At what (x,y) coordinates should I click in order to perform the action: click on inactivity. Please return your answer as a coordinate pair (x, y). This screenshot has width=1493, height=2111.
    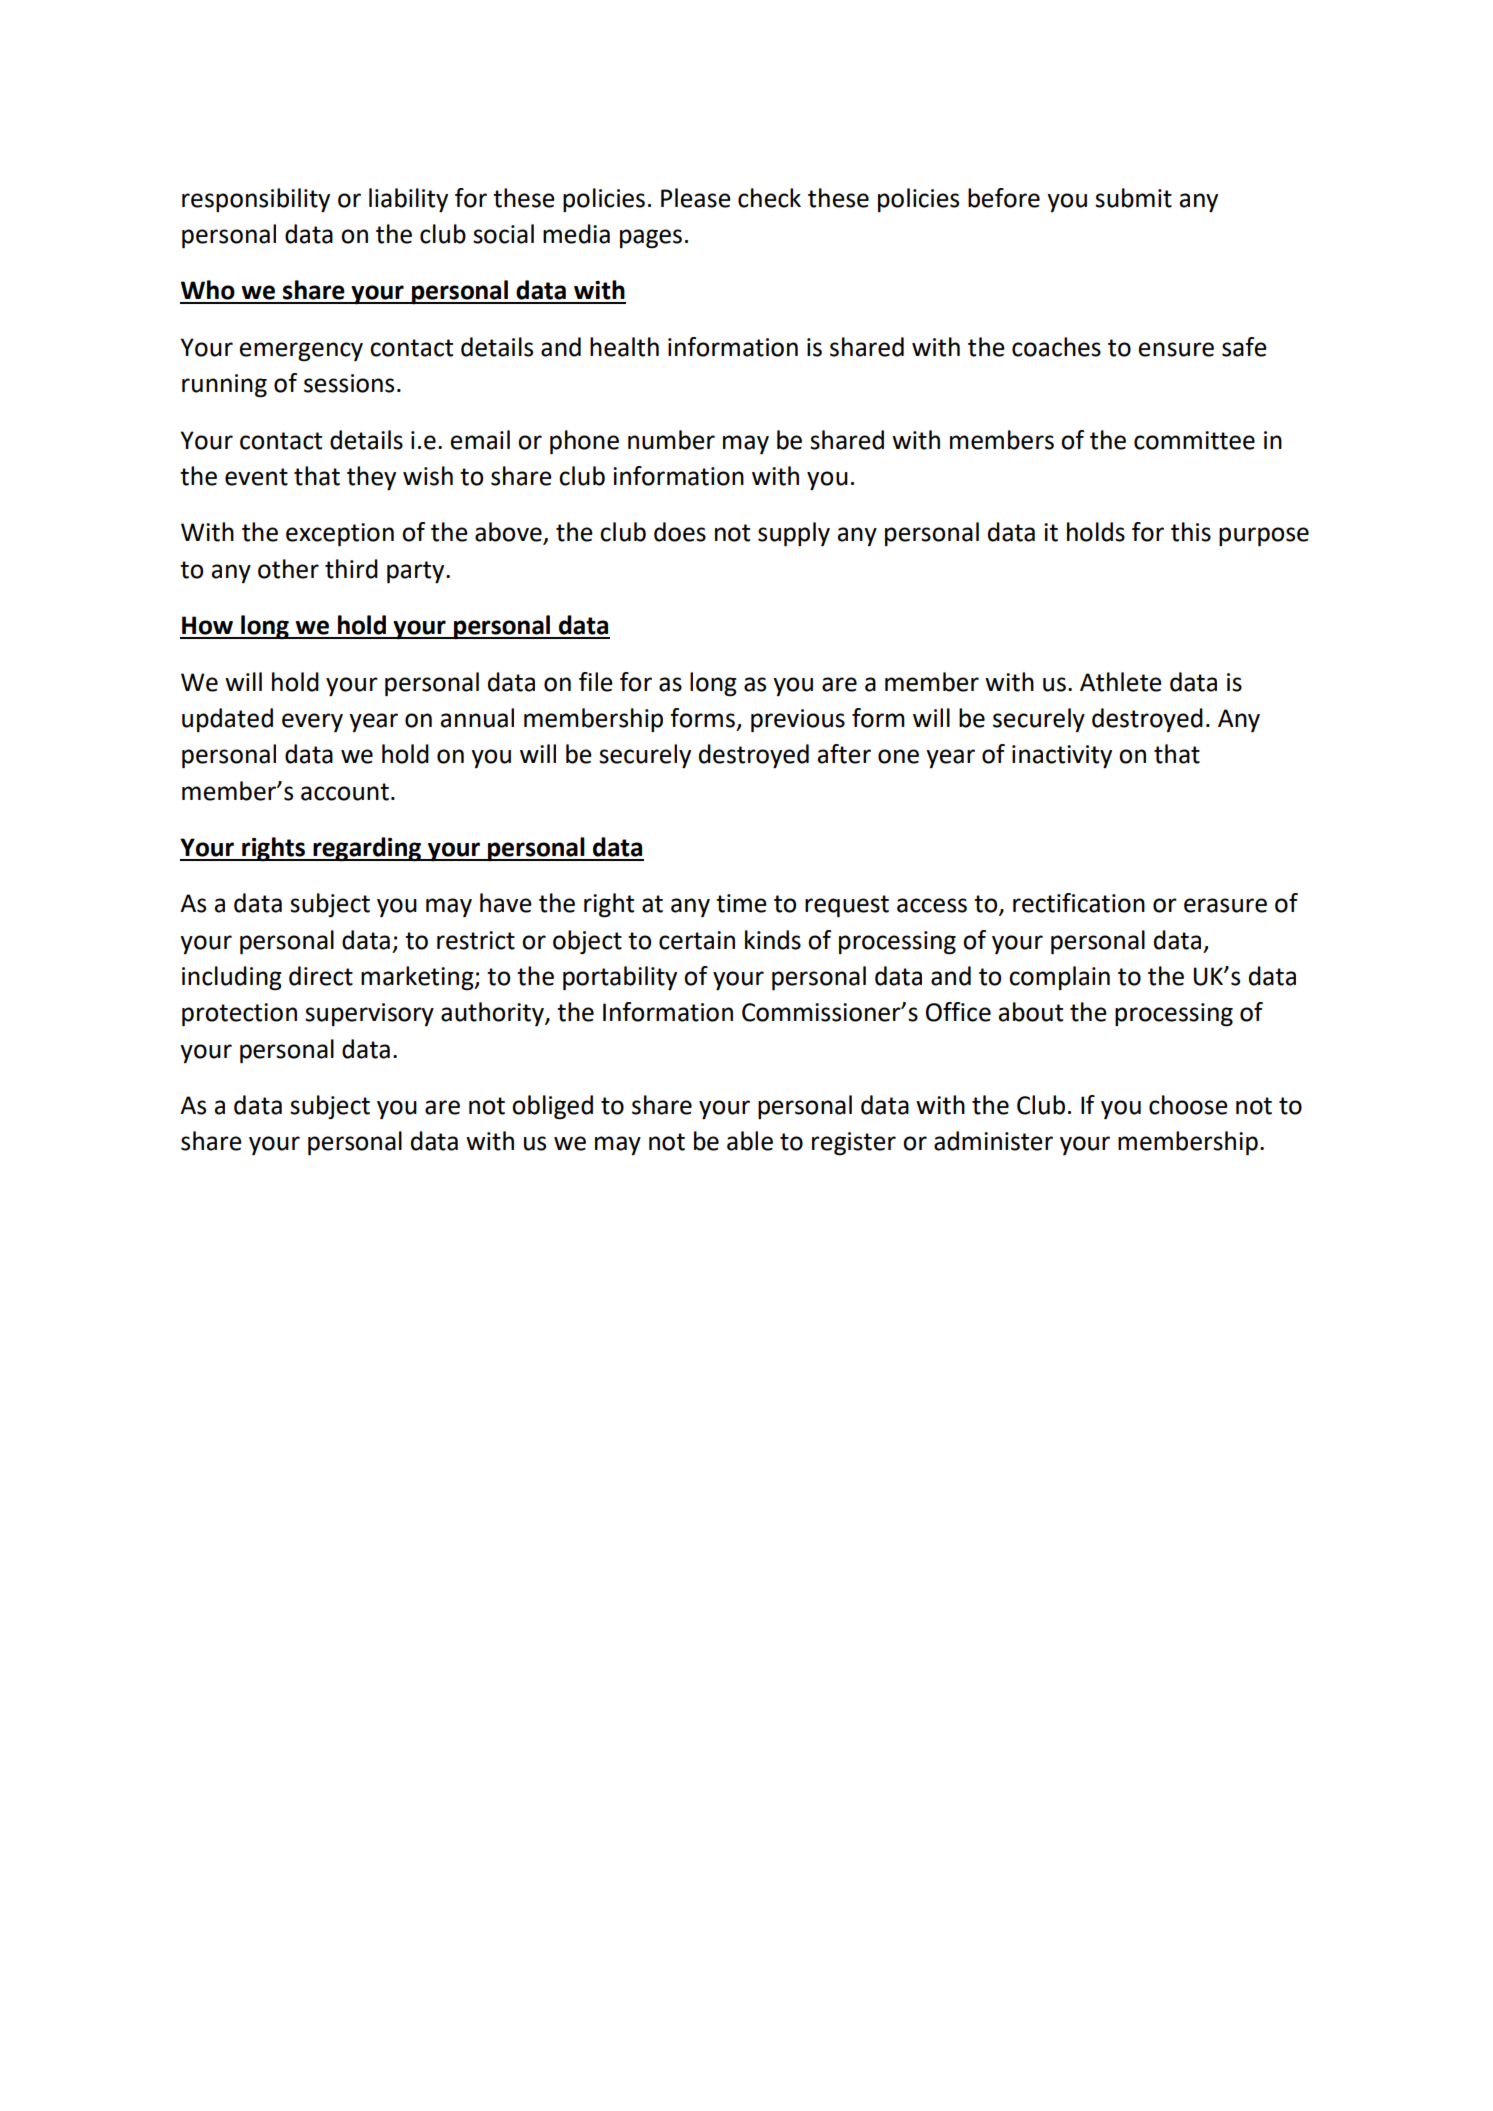
    Looking at the image, I should click on (1062, 757).
